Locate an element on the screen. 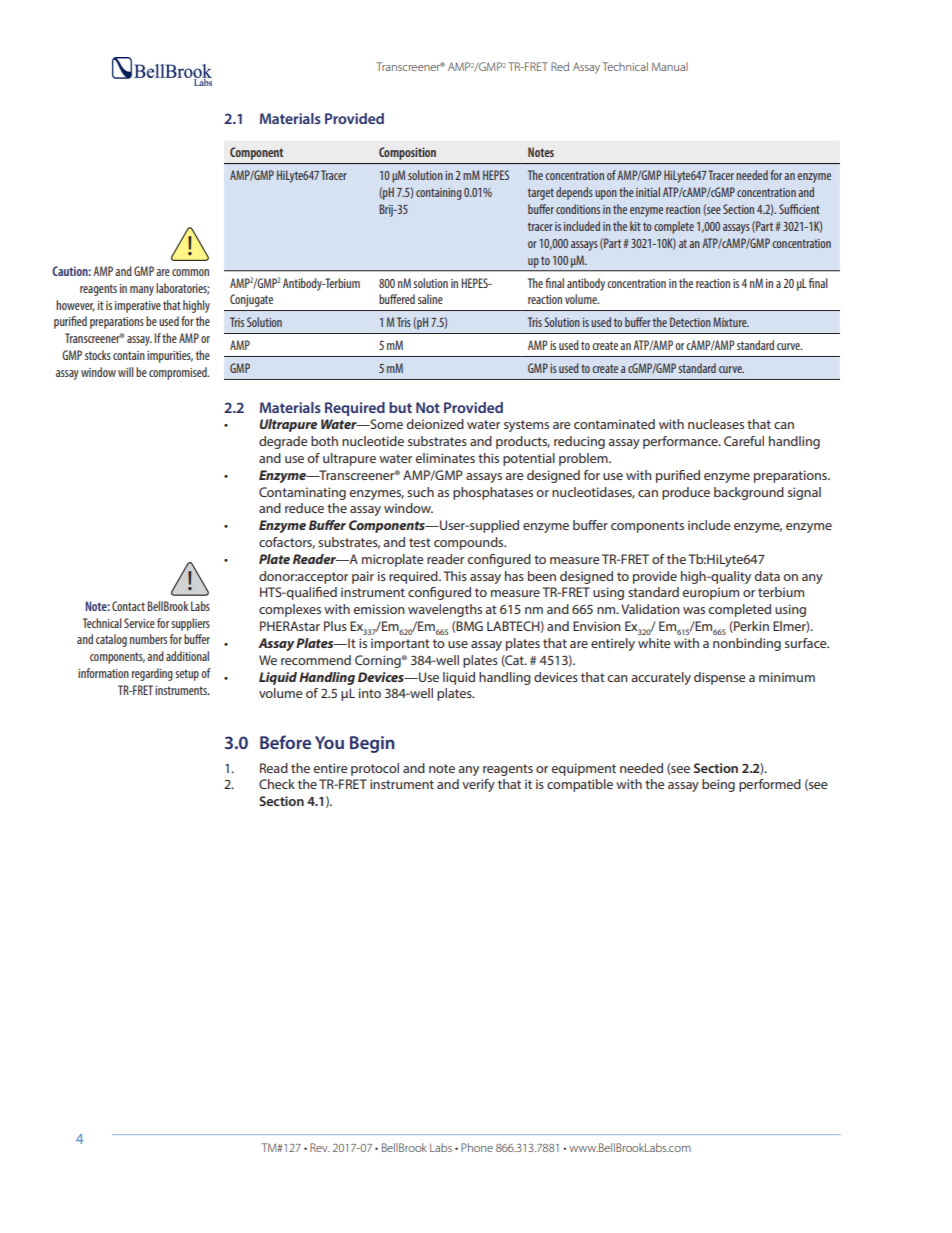 This screenshot has width=952, height=1233. common is located at coordinates (190, 272).
